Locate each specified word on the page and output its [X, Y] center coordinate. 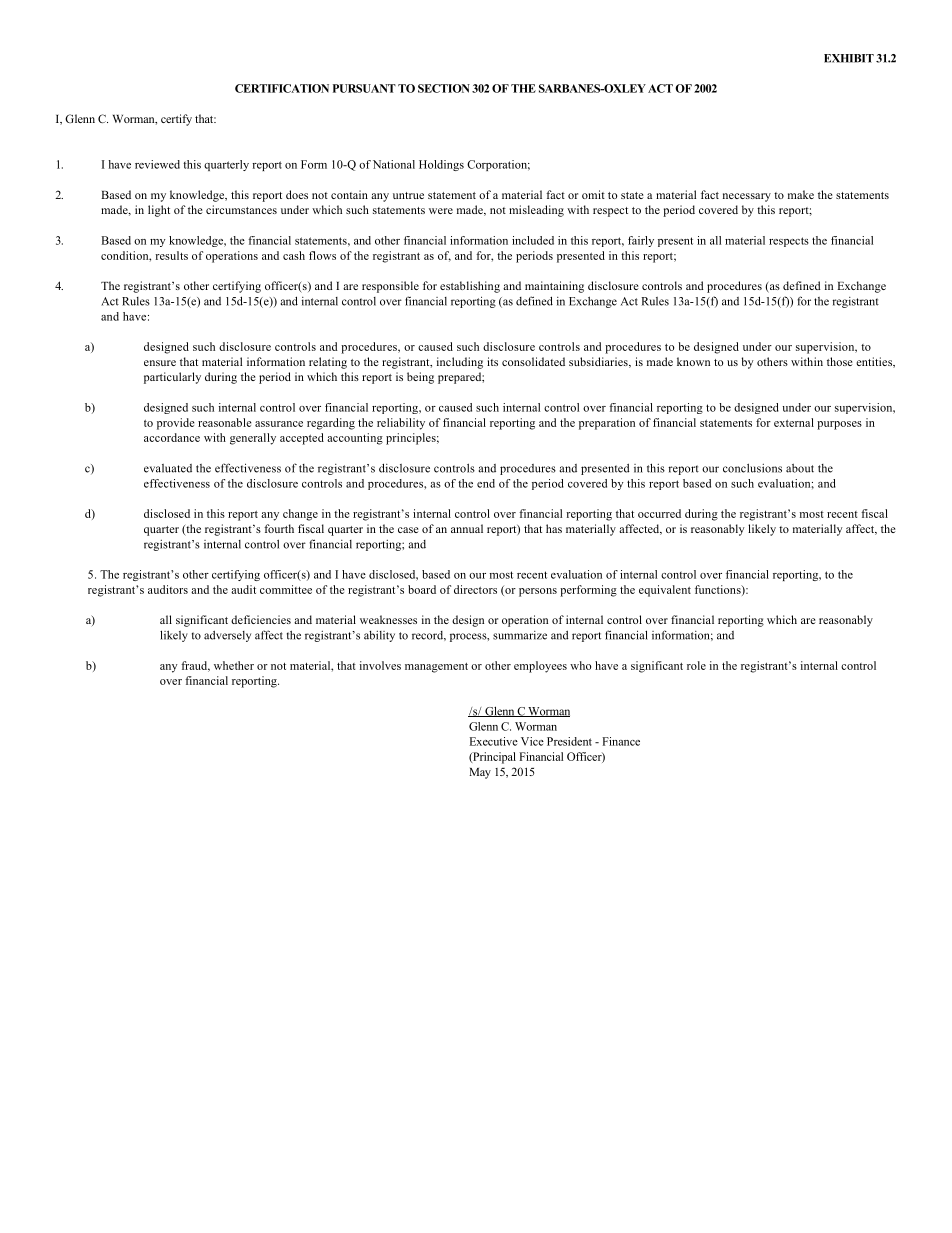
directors [475, 589]
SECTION [444, 88]
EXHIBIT [849, 58]
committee [286, 589]
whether [234, 665]
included [533, 240]
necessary [747, 197]
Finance [621, 741]
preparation [607, 424]
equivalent [665, 591]
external [794, 422]
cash [294, 255]
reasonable [225, 422]
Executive [494, 741]
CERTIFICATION [282, 88]
